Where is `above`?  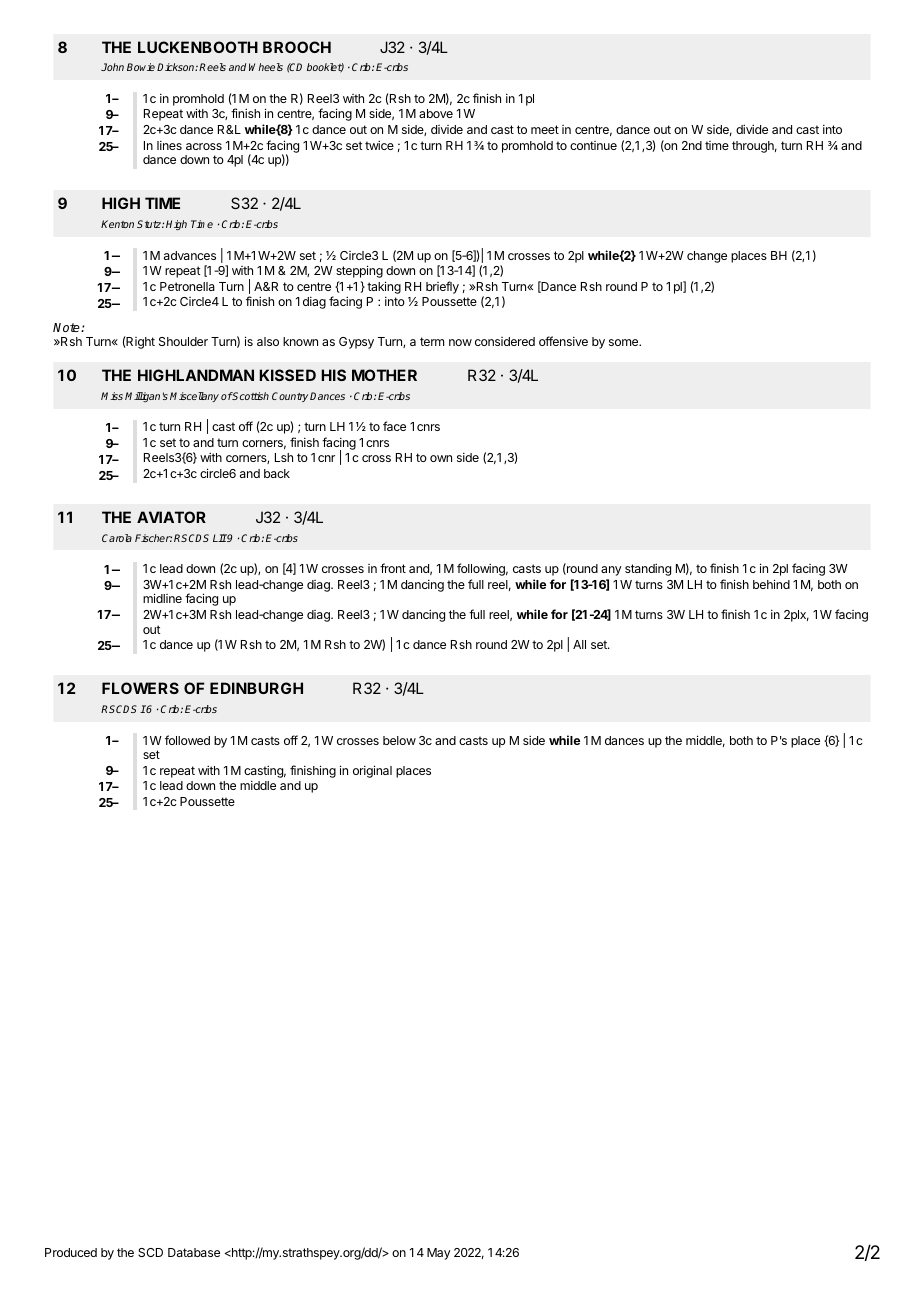 above is located at coordinates (436, 113).
